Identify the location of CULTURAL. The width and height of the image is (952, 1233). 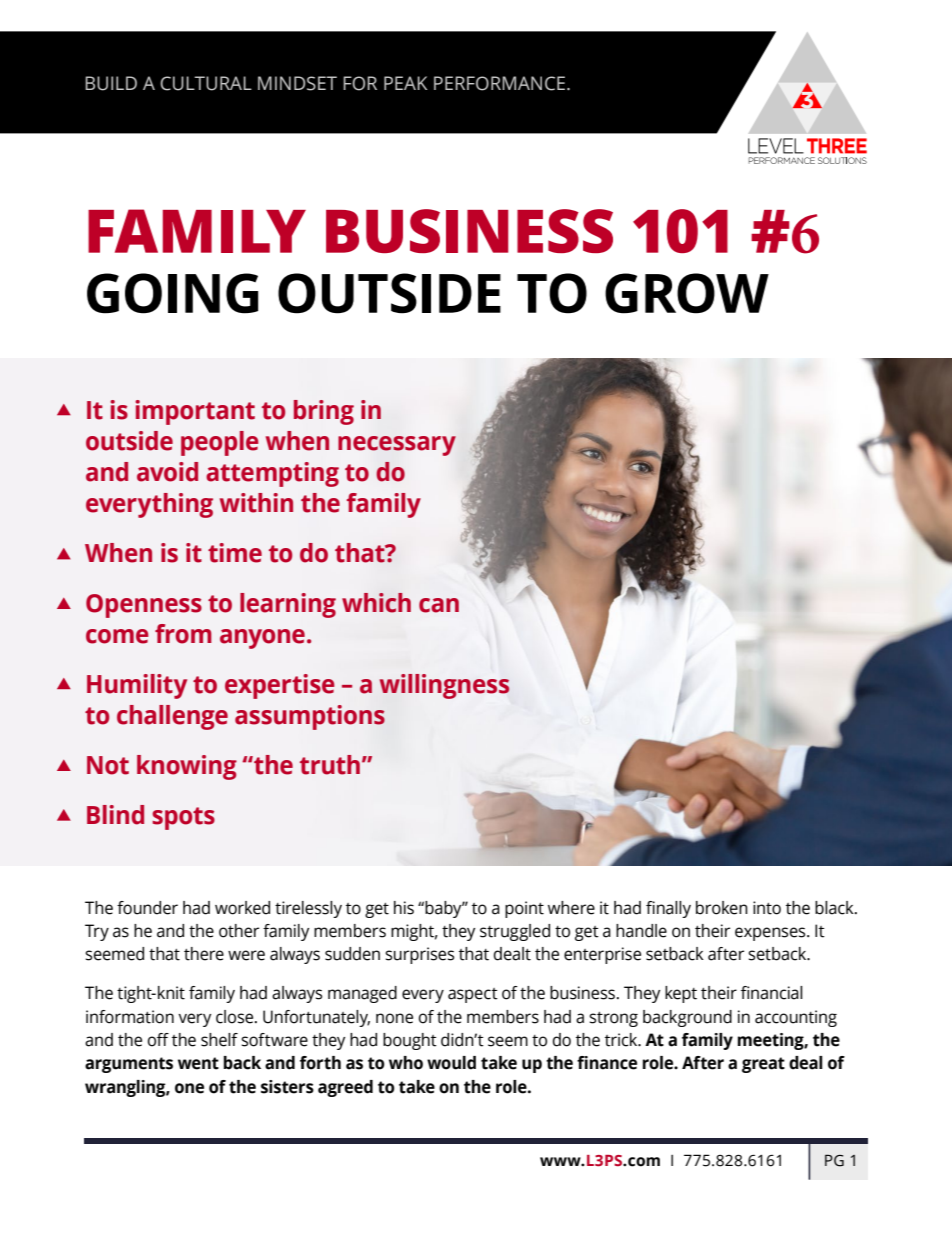
(206, 83).
